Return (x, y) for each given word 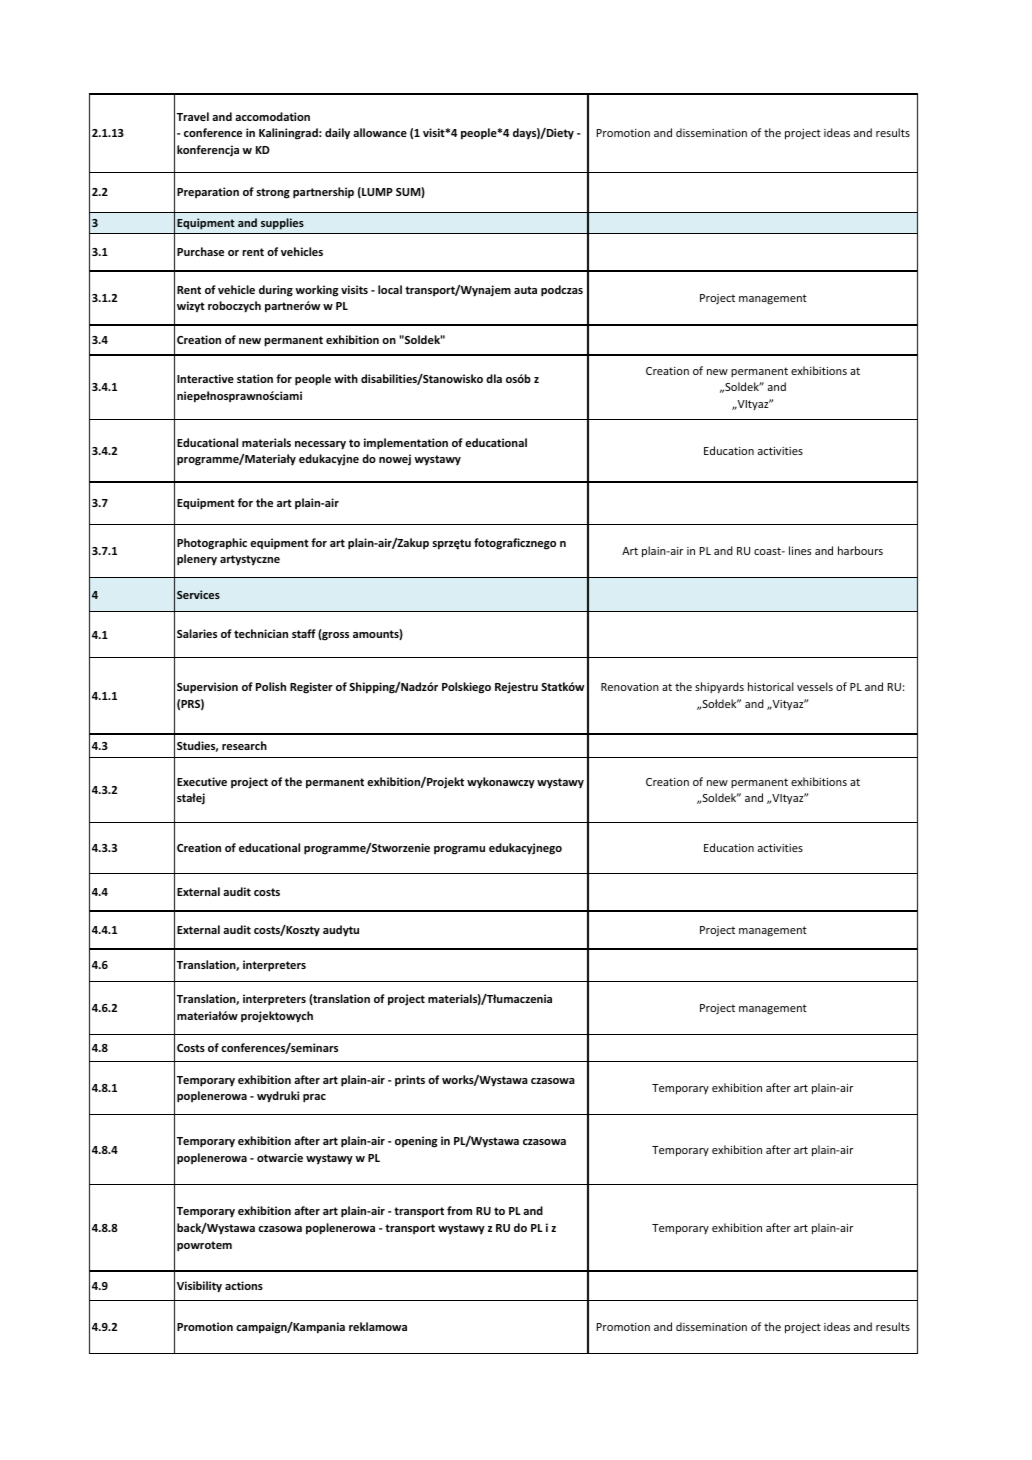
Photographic (212, 544)
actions (244, 1285)
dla (494, 378)
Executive (202, 781)
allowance (380, 132)
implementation (406, 444)
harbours (860, 550)
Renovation (630, 687)
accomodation (272, 116)
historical (771, 686)
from (459, 1210)
